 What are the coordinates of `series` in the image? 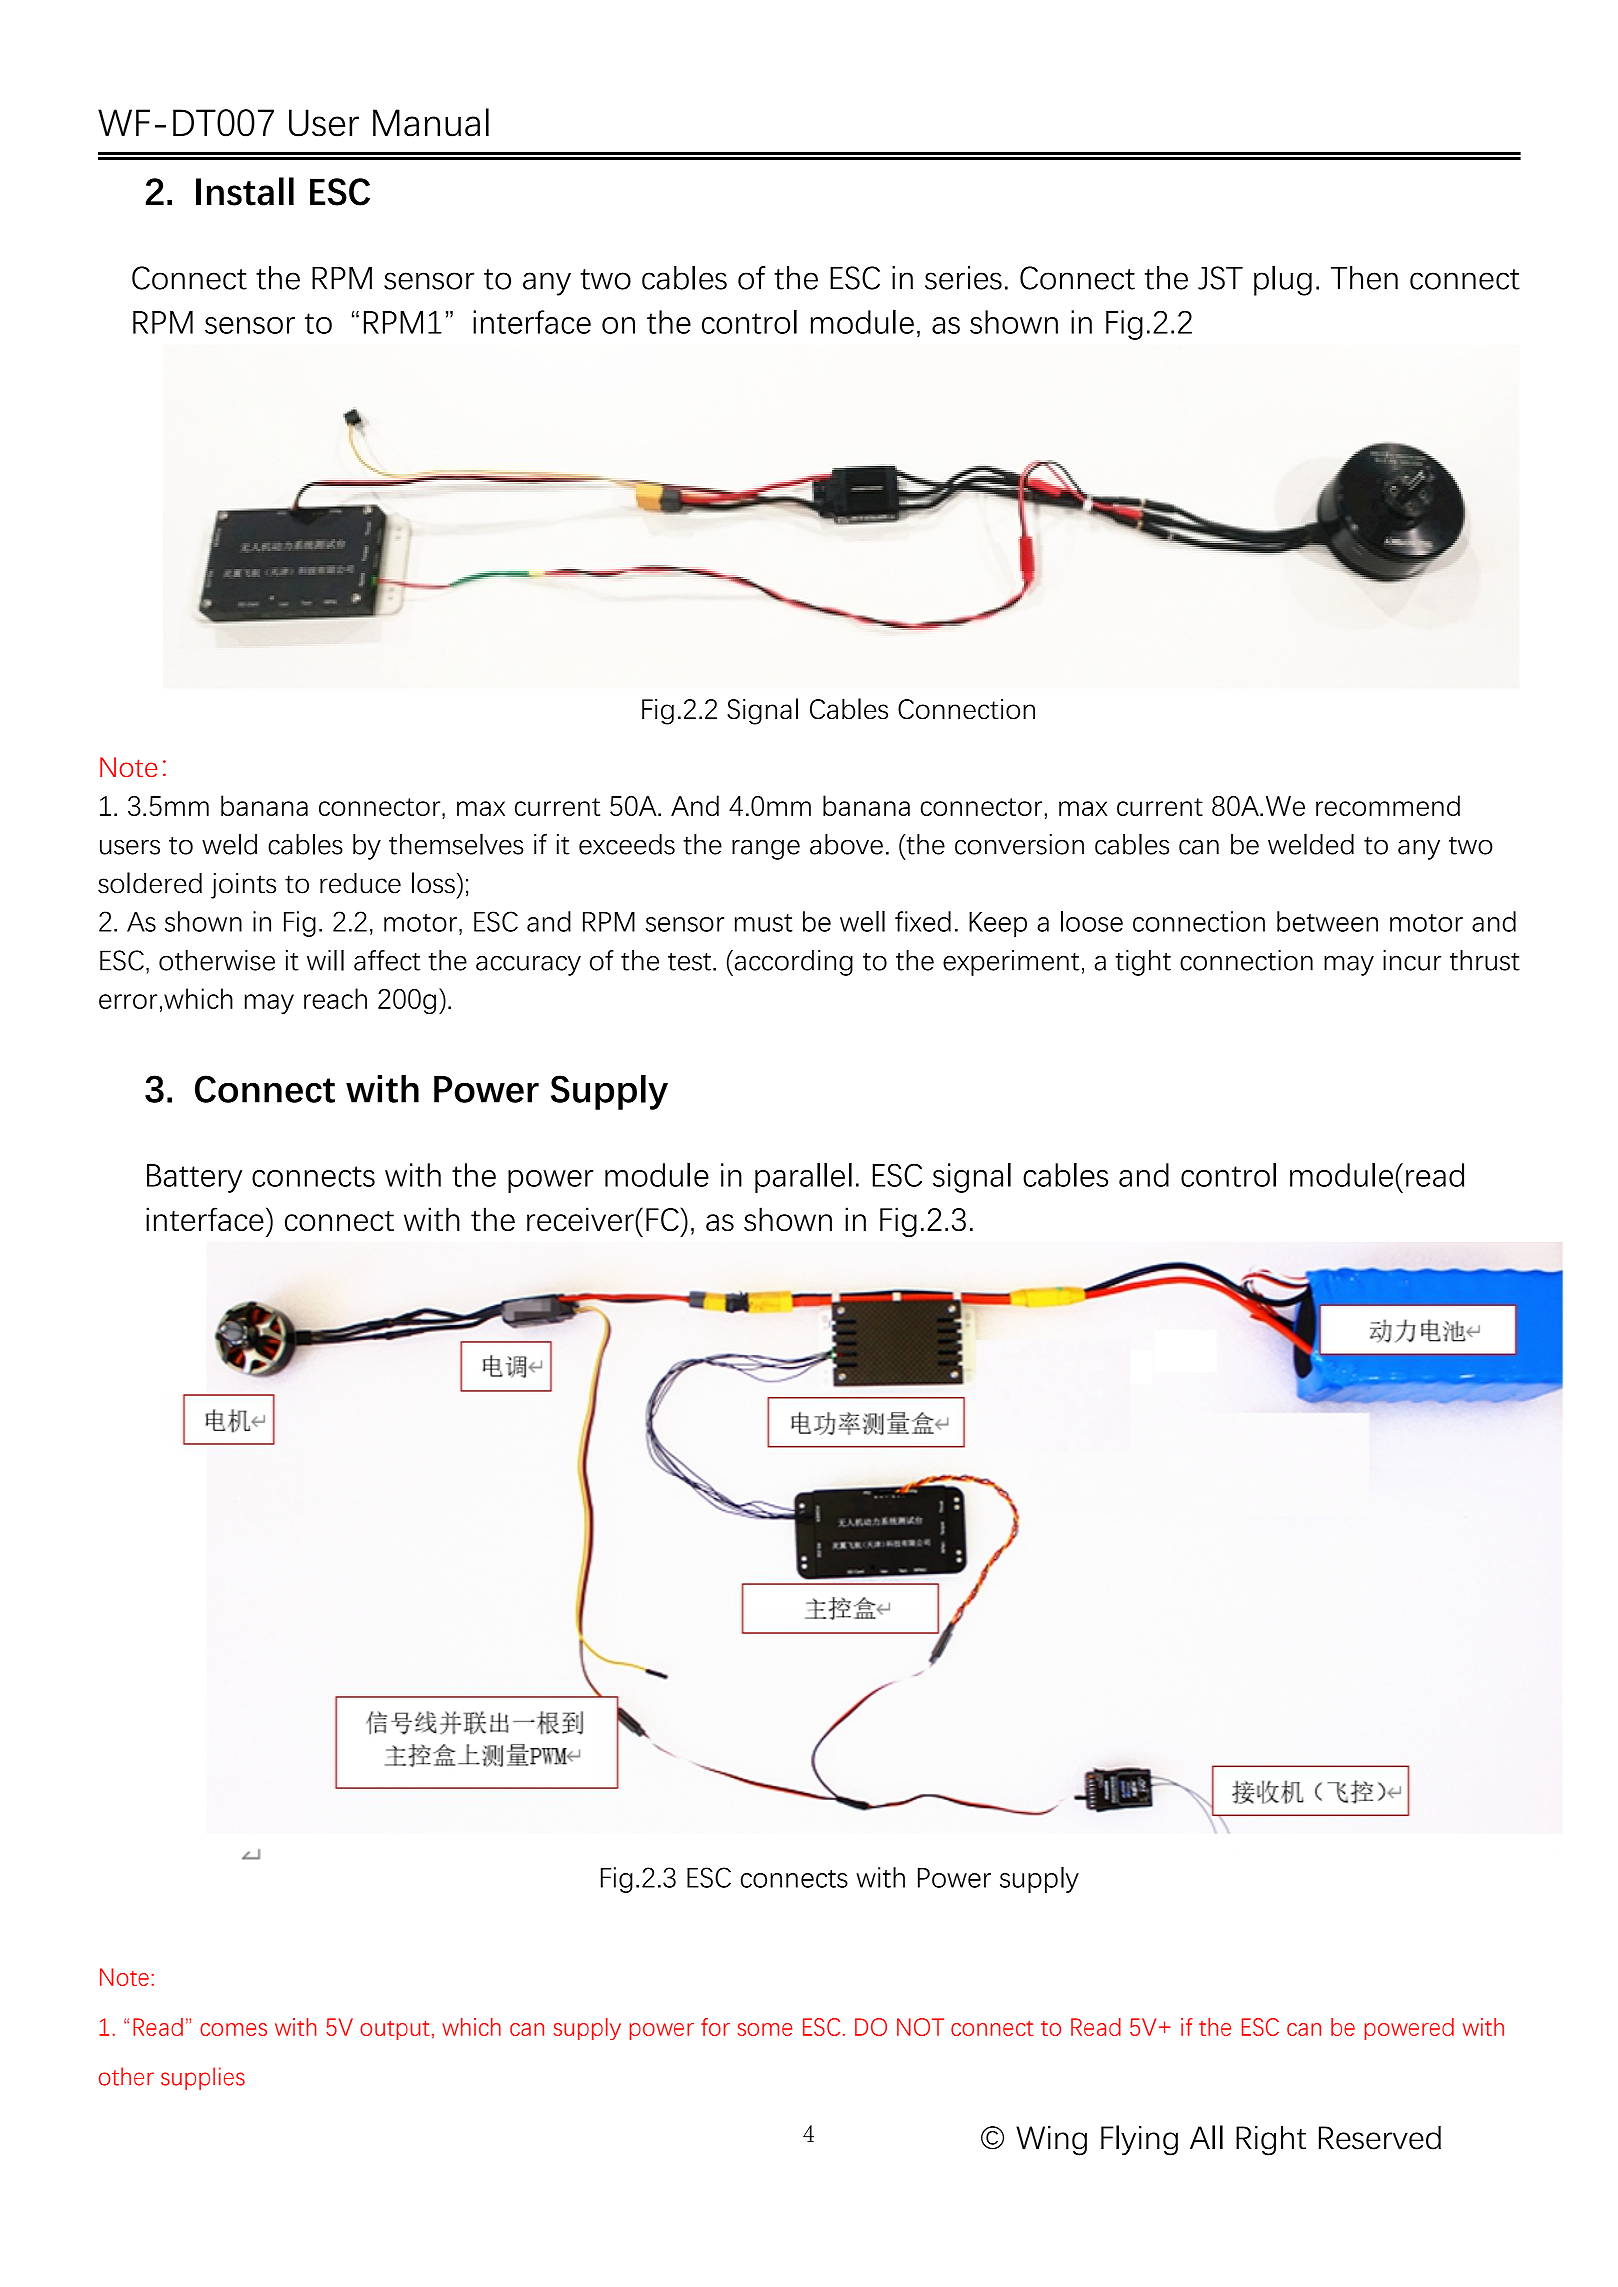 It's located at (963, 278).
